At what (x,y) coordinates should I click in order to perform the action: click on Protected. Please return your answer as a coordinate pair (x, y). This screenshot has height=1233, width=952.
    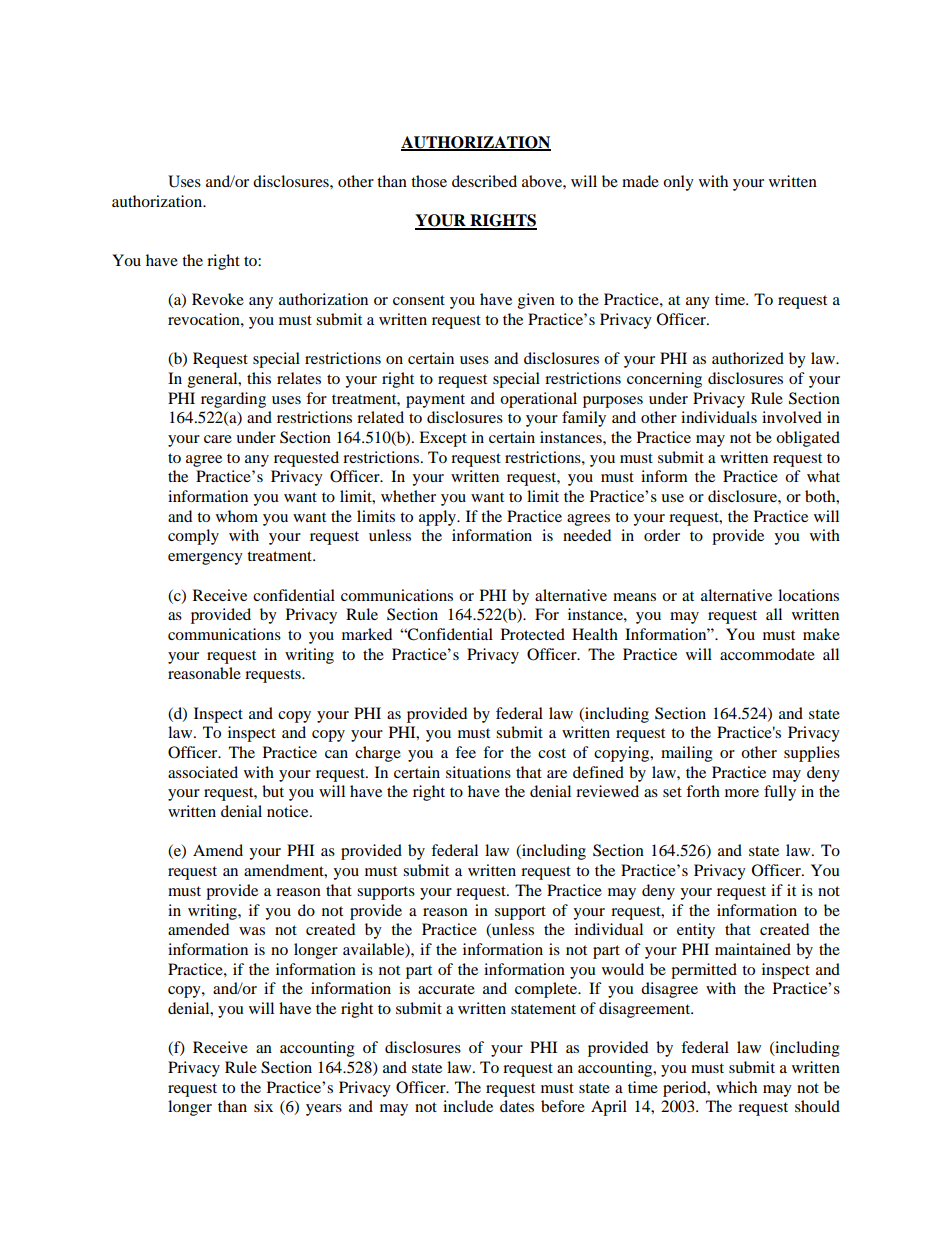
    Looking at the image, I should click on (533, 634).
